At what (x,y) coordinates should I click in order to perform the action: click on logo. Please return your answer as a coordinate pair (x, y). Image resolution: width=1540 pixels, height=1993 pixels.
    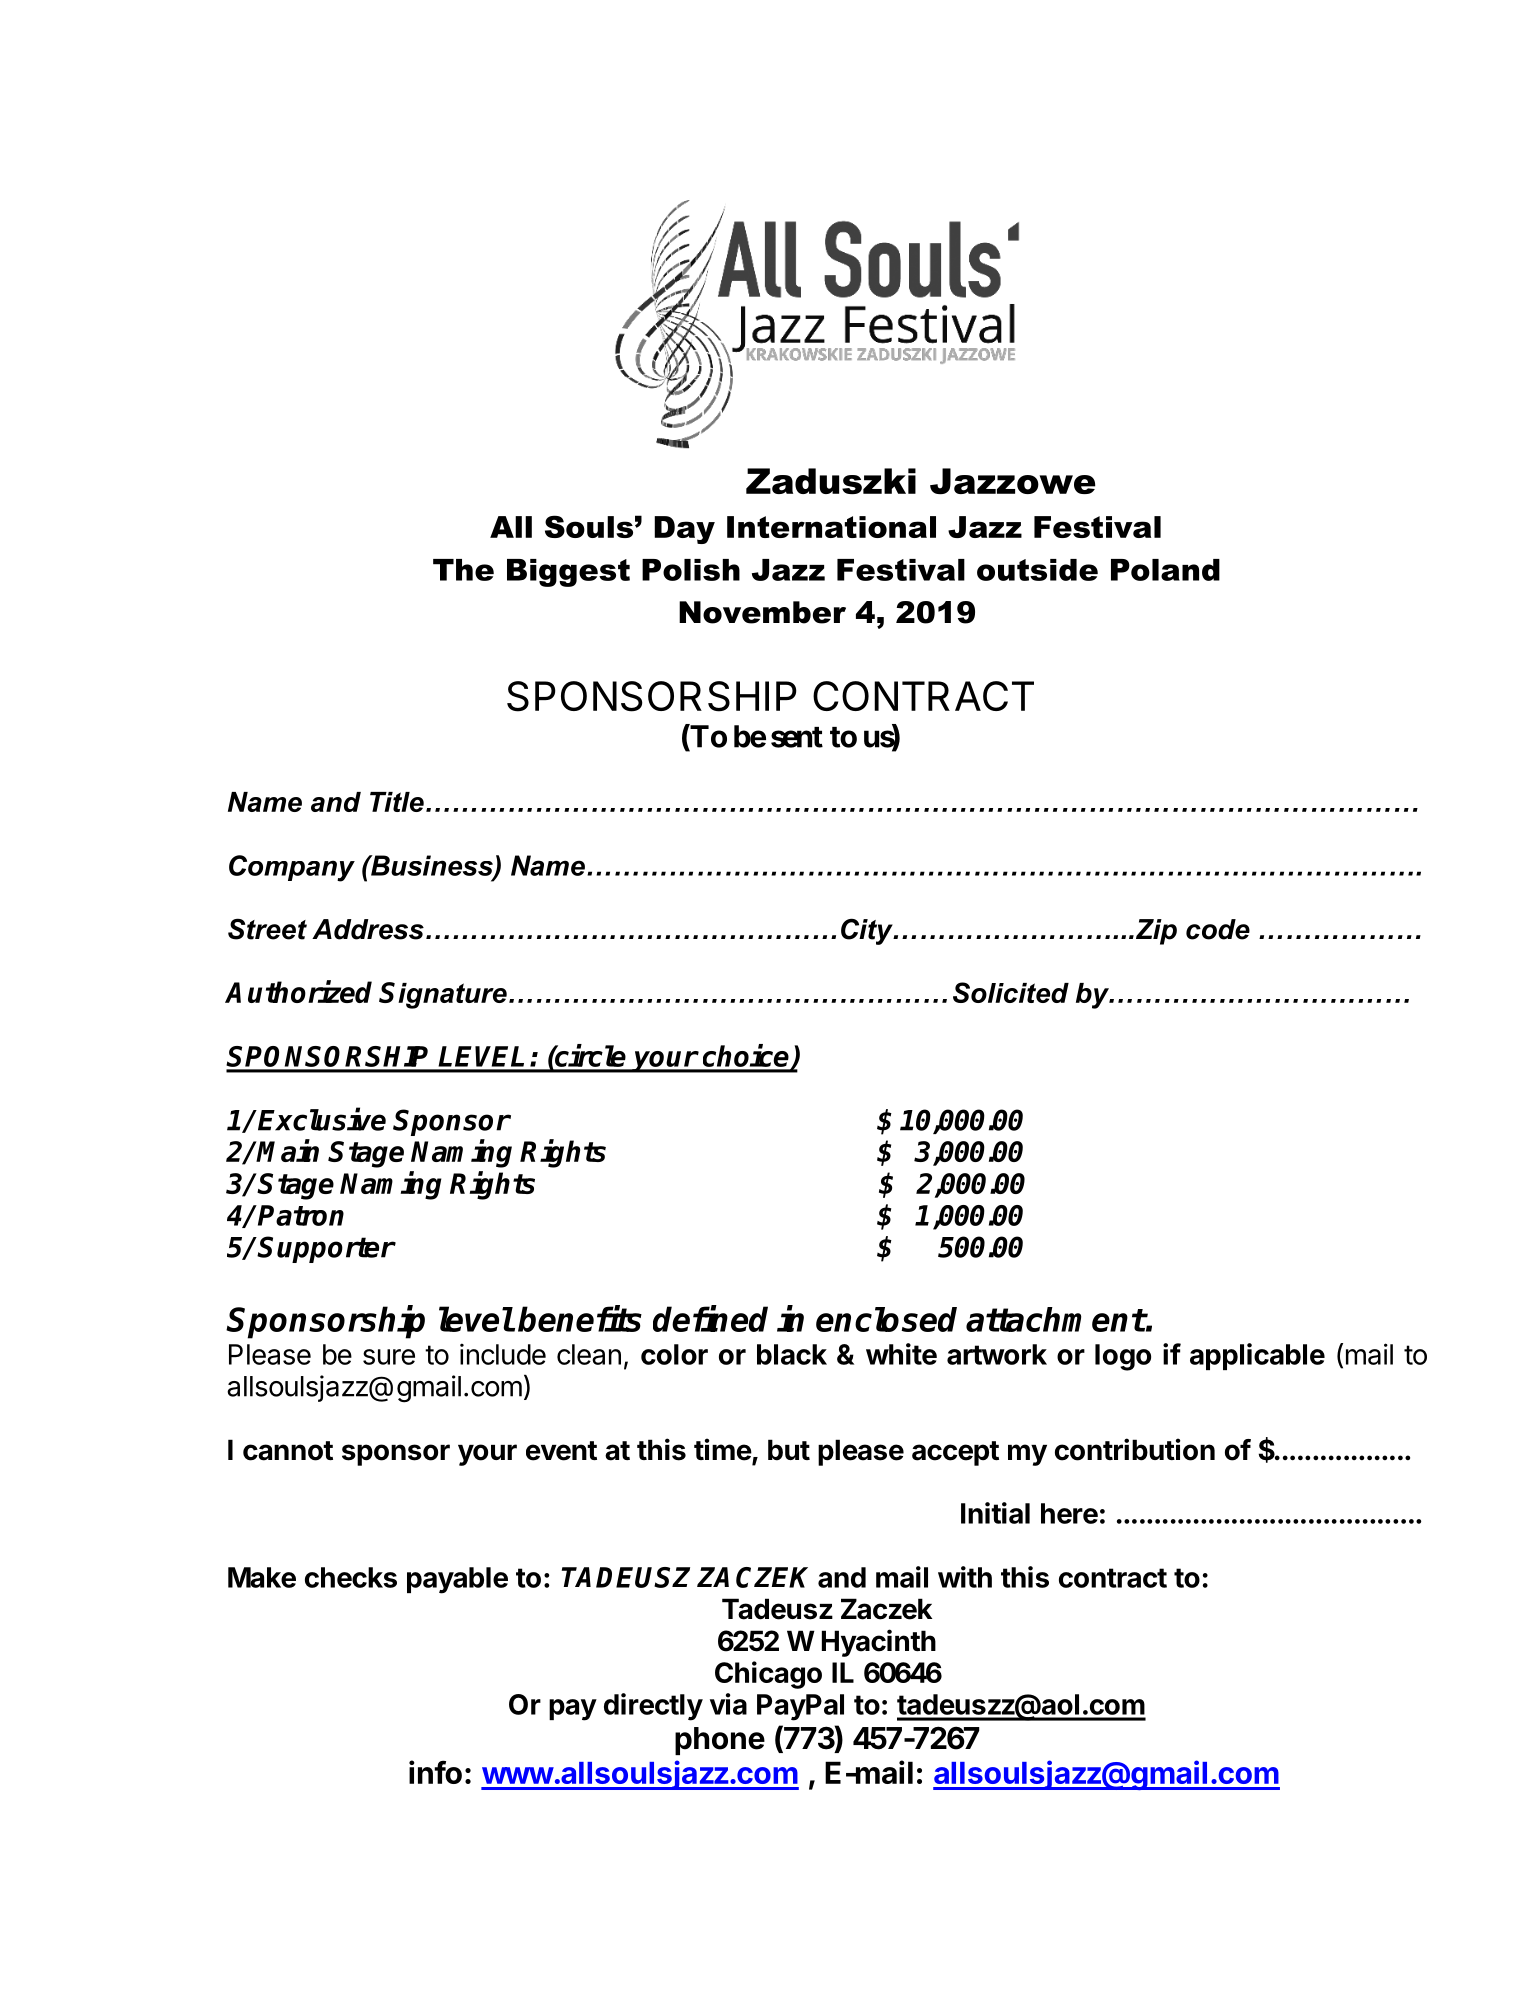
    Looking at the image, I should click on (1123, 1357).
